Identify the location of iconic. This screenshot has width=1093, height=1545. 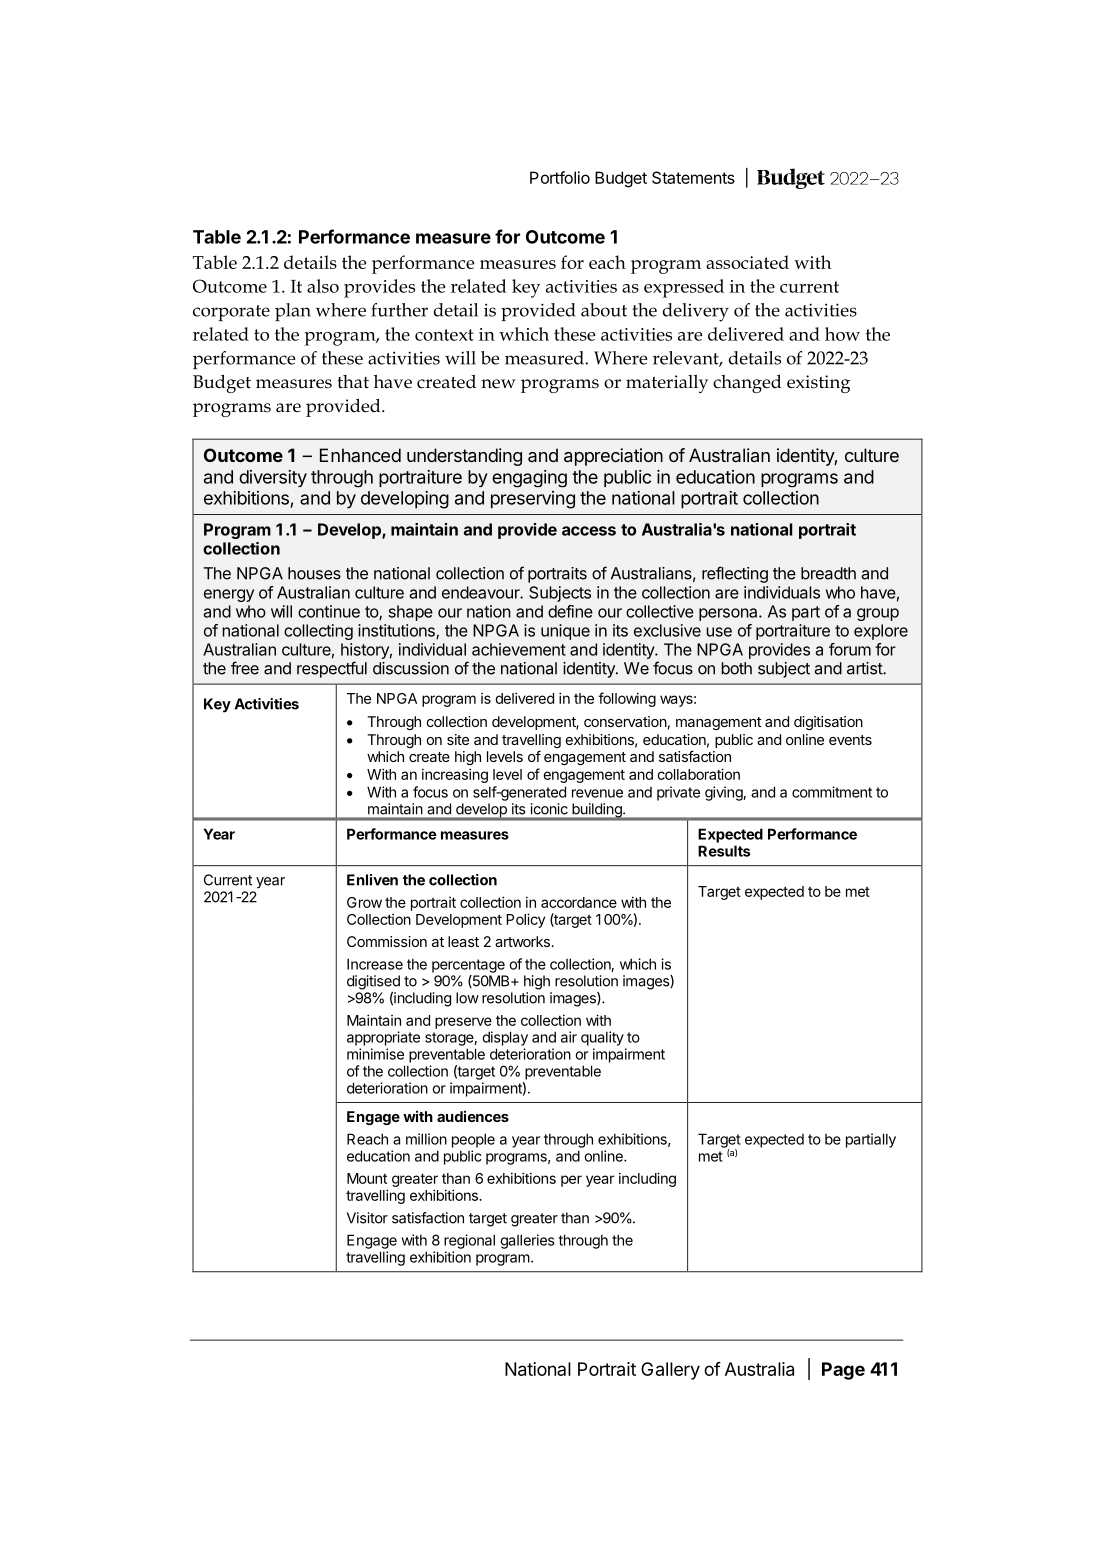
(549, 809).
